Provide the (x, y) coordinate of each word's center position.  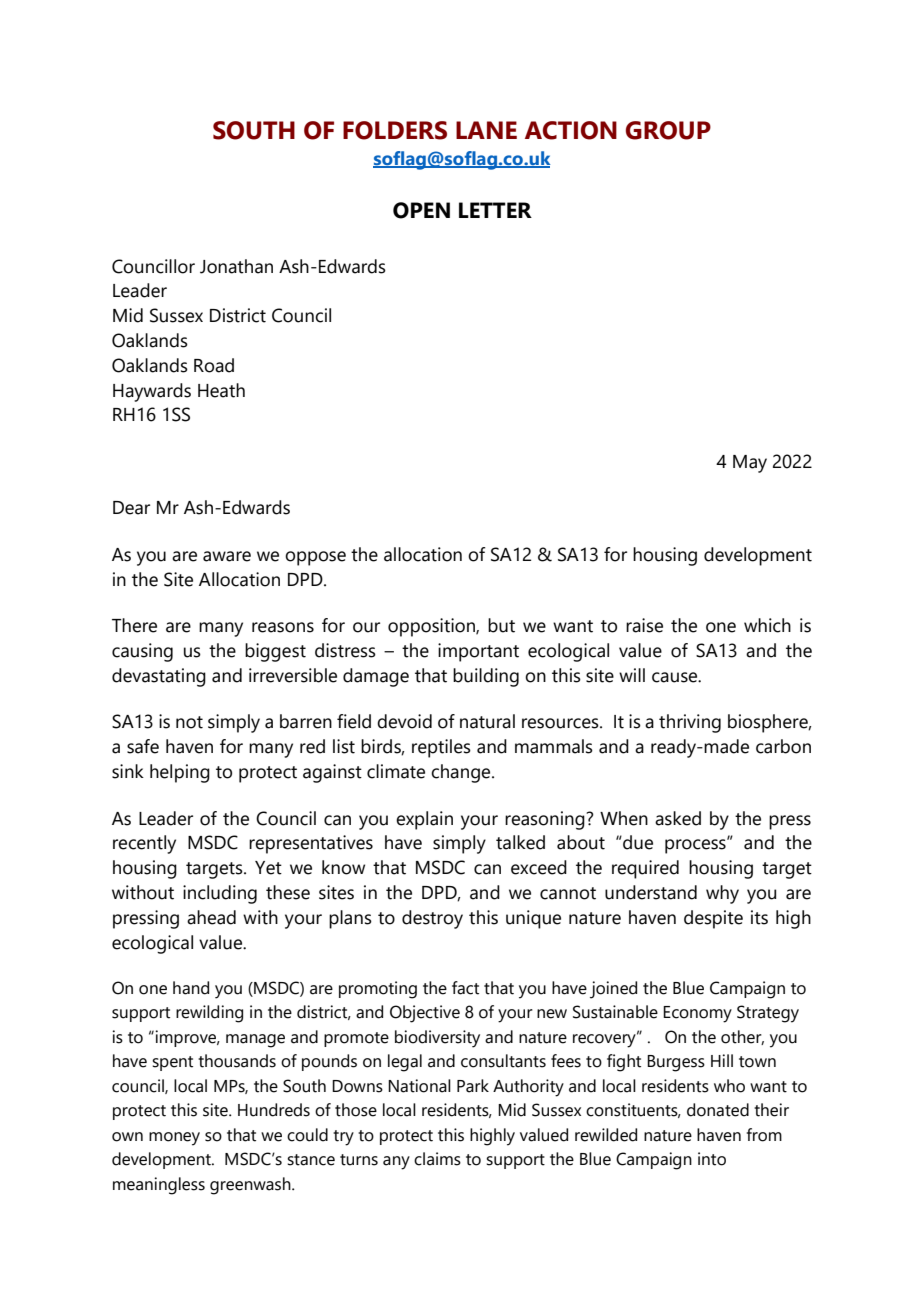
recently (144, 844)
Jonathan (236, 266)
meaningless (159, 1186)
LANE (486, 130)
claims (437, 1159)
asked (678, 818)
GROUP (668, 130)
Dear (131, 508)
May (750, 464)
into (712, 1159)
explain (424, 820)
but (501, 625)
